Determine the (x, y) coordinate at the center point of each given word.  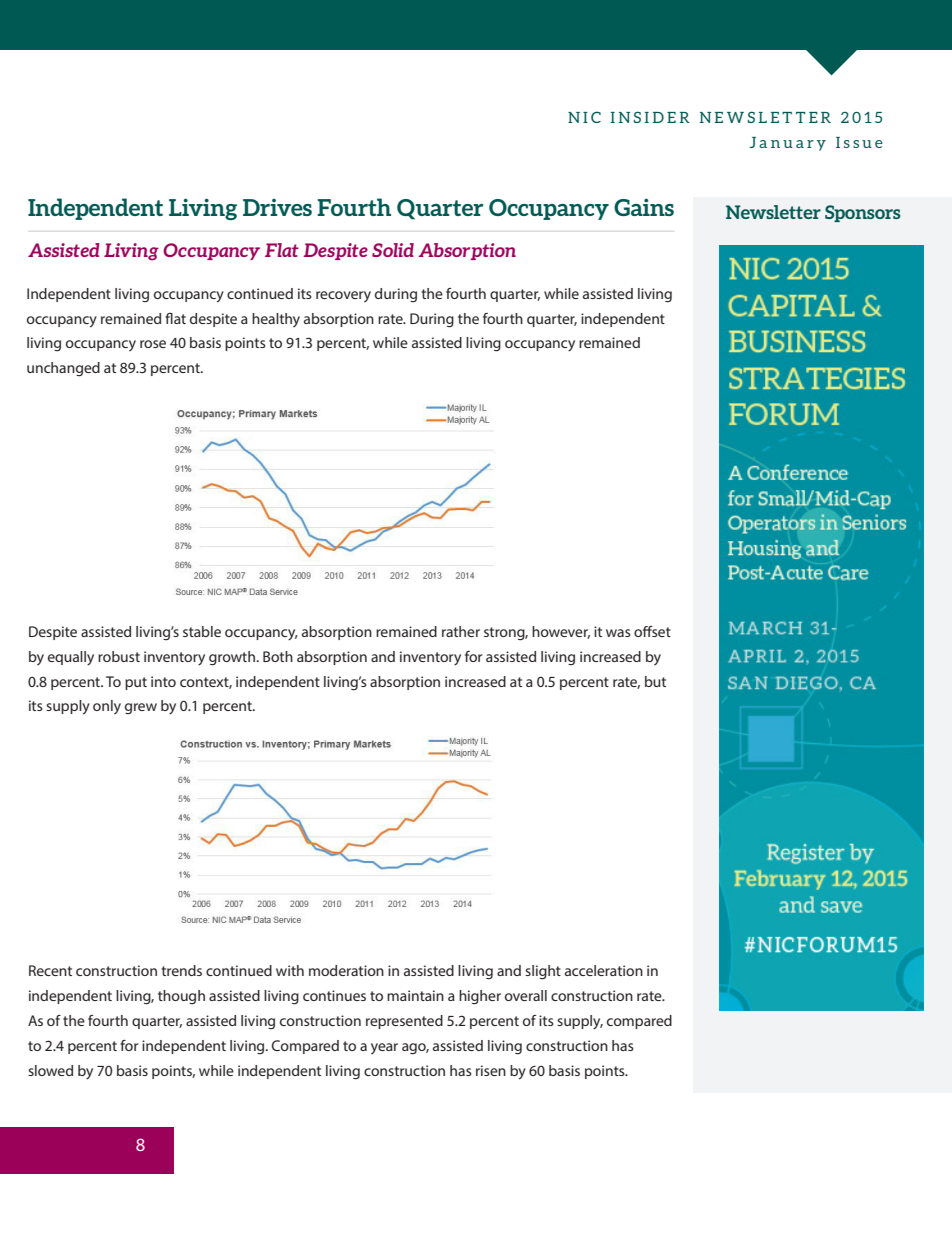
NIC (584, 117)
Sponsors (863, 213)
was (618, 633)
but (655, 681)
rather (461, 631)
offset (652, 631)
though (181, 997)
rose (153, 344)
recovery (343, 296)
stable (202, 631)
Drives (277, 207)
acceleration (604, 970)
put (136, 683)
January (787, 144)
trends (181, 970)
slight (543, 972)
